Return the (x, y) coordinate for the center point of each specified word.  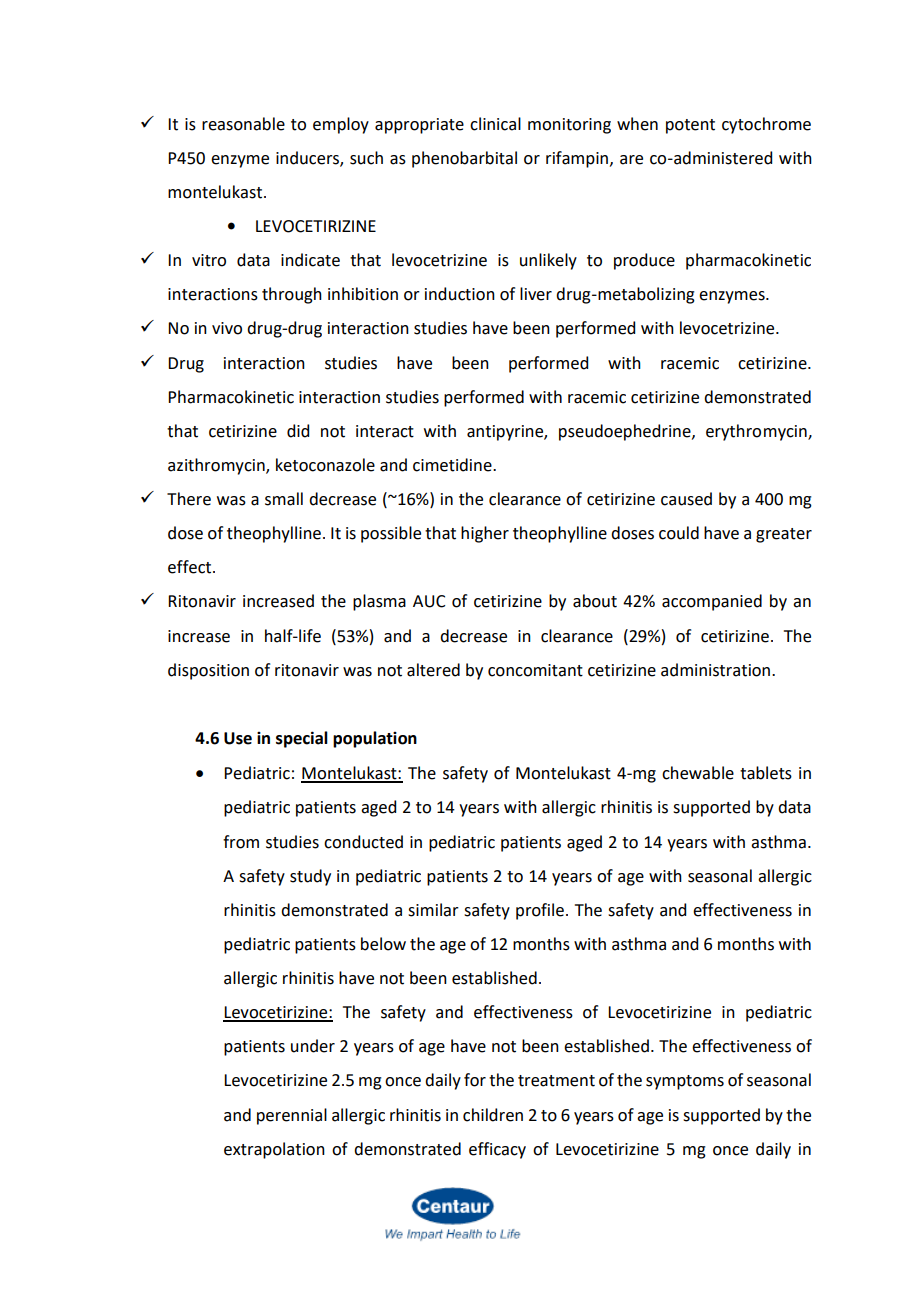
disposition (208, 671)
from (241, 842)
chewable (698, 773)
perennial (292, 1116)
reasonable (243, 124)
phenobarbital (464, 159)
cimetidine (453, 465)
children (493, 1115)
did (298, 431)
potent (690, 126)
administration (717, 670)
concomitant (535, 670)
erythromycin (757, 432)
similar (433, 910)
